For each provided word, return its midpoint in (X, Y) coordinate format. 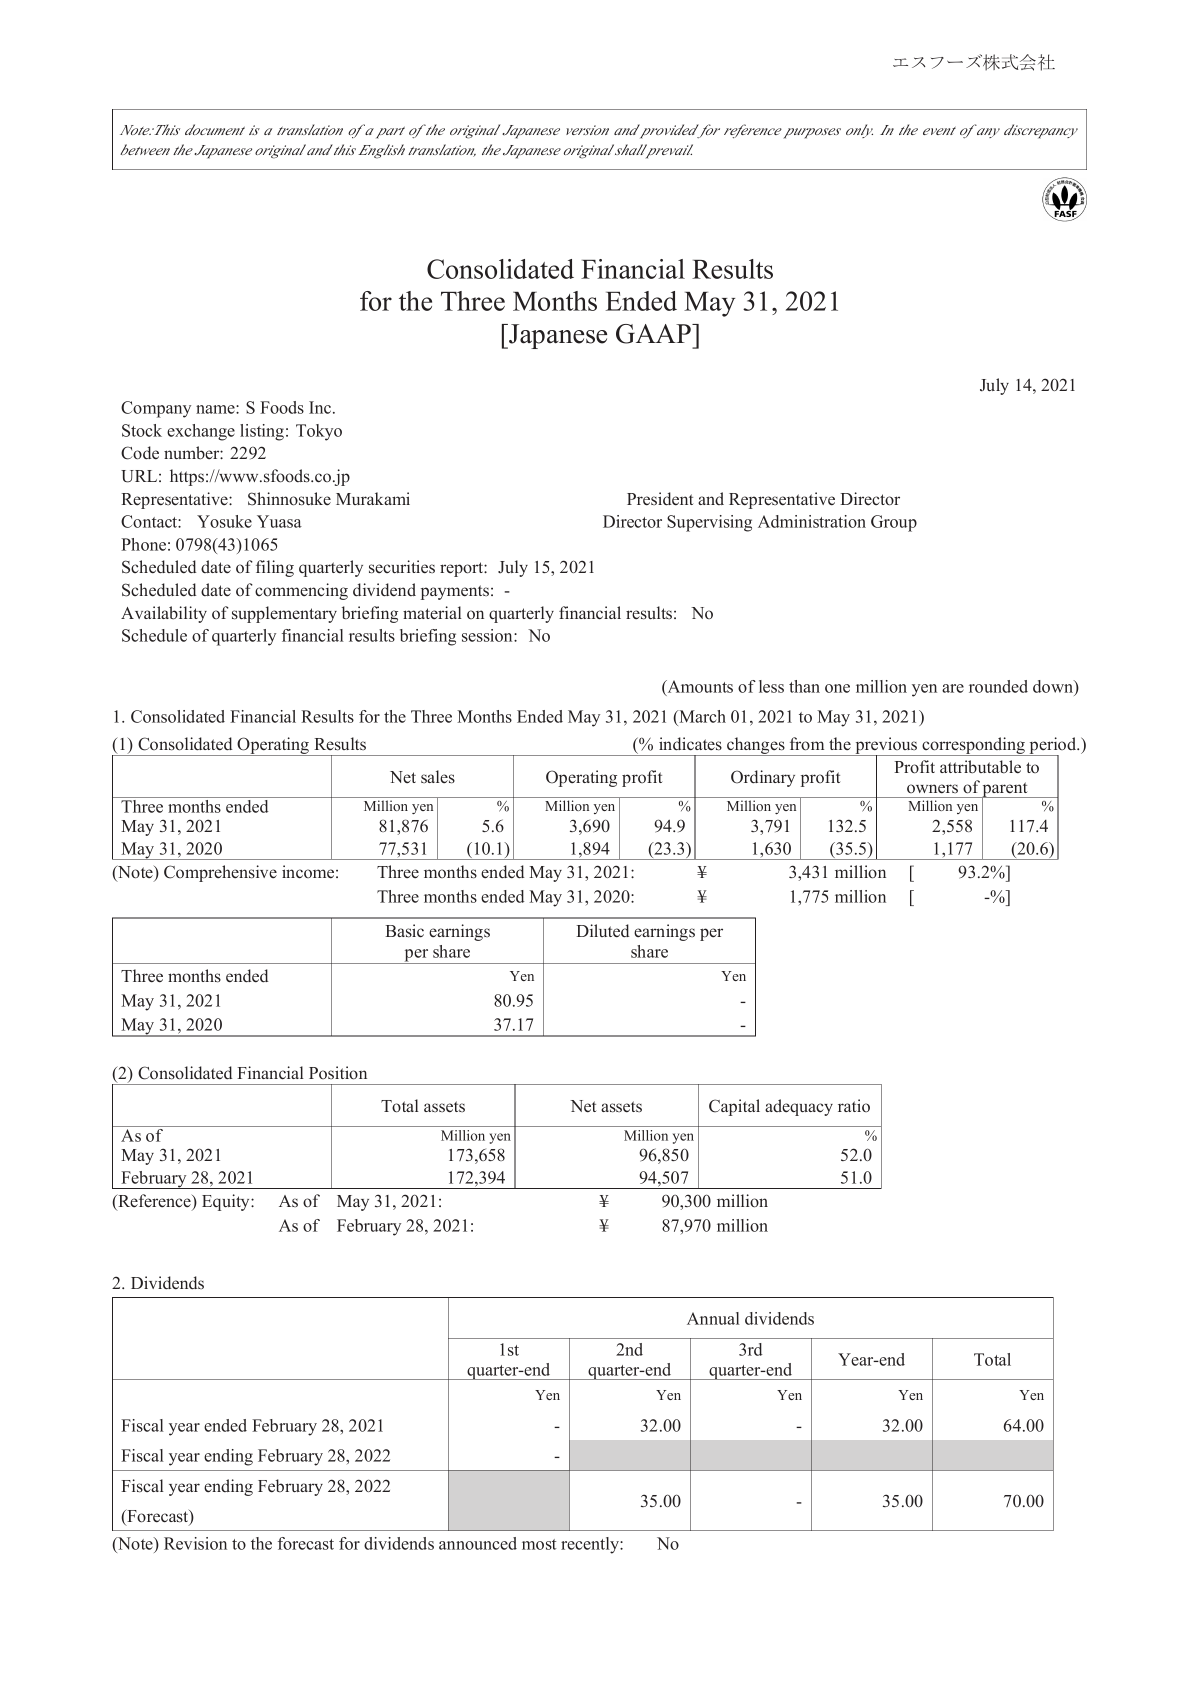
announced (478, 1543)
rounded (998, 686)
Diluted (602, 931)
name (216, 409)
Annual (713, 1318)
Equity (227, 1202)
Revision (195, 1543)
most (539, 1544)
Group (894, 523)
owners (932, 789)
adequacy (799, 1107)
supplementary (284, 614)
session (488, 635)
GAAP (654, 334)
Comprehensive (220, 873)
